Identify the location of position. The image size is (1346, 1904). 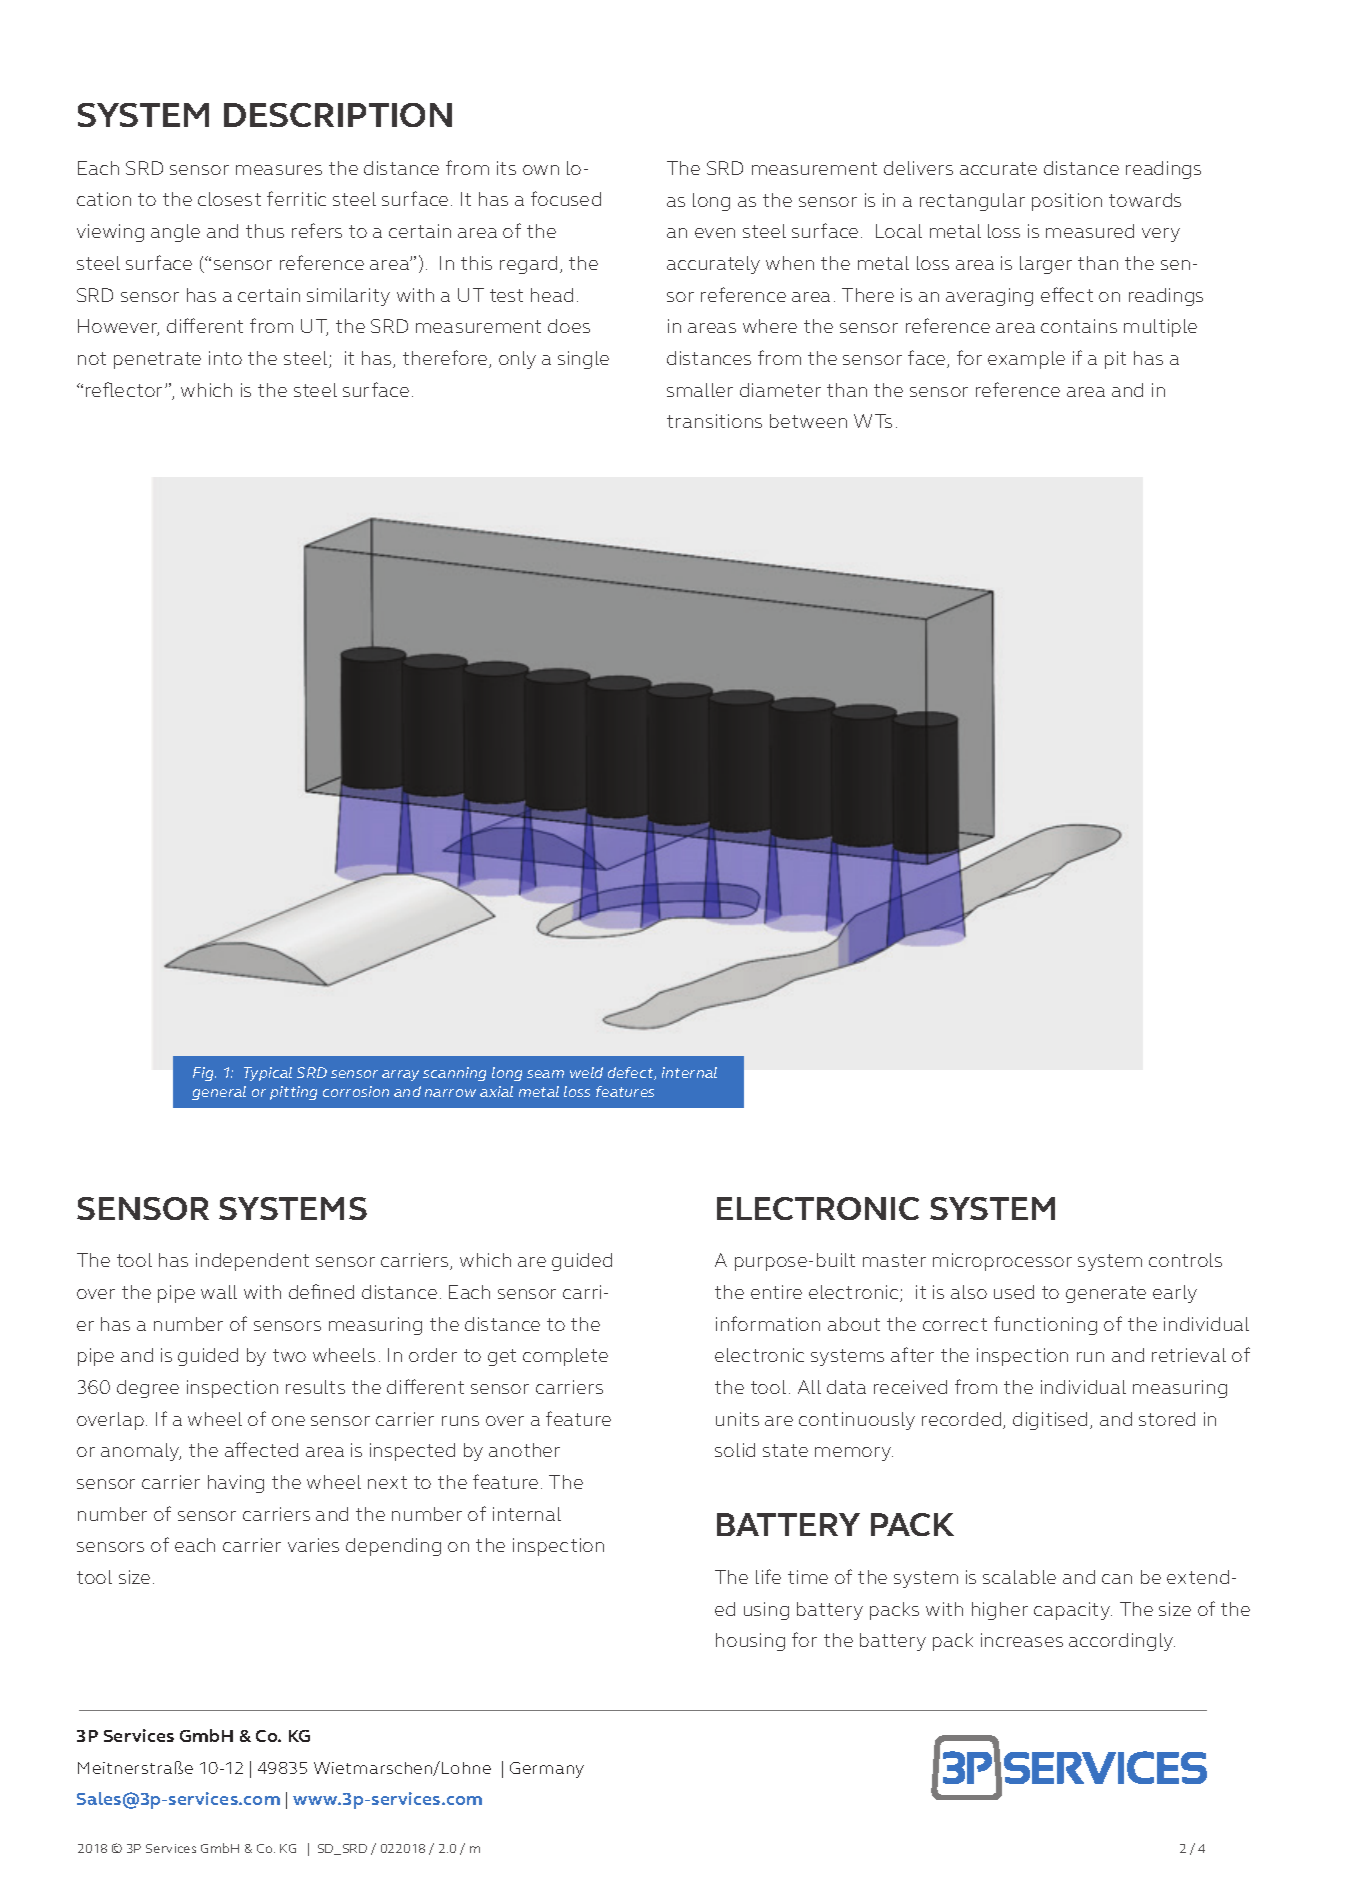
(1067, 202).
